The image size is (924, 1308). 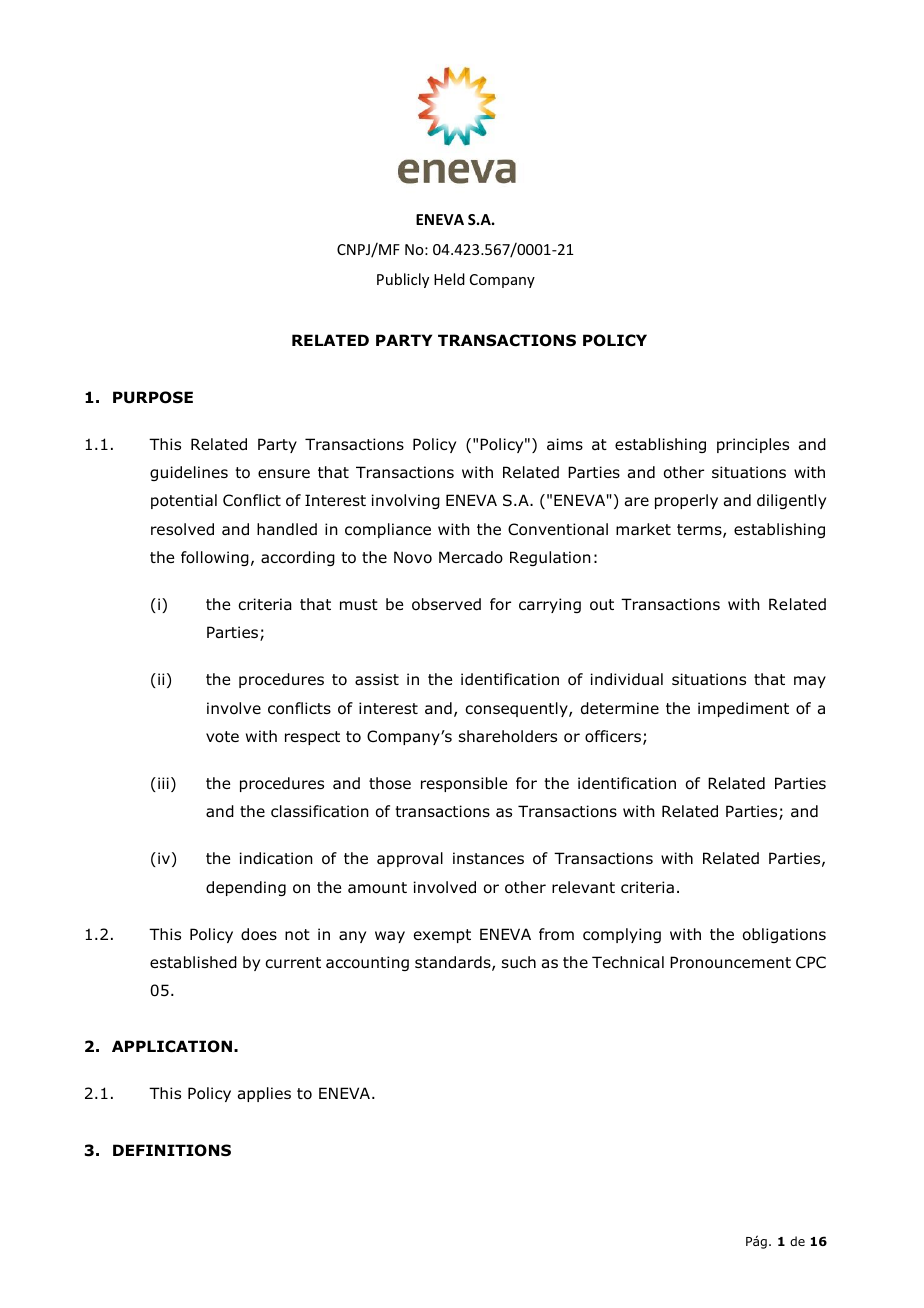 What do you see at coordinates (743, 709) in the document?
I see `impediment` at bounding box center [743, 709].
